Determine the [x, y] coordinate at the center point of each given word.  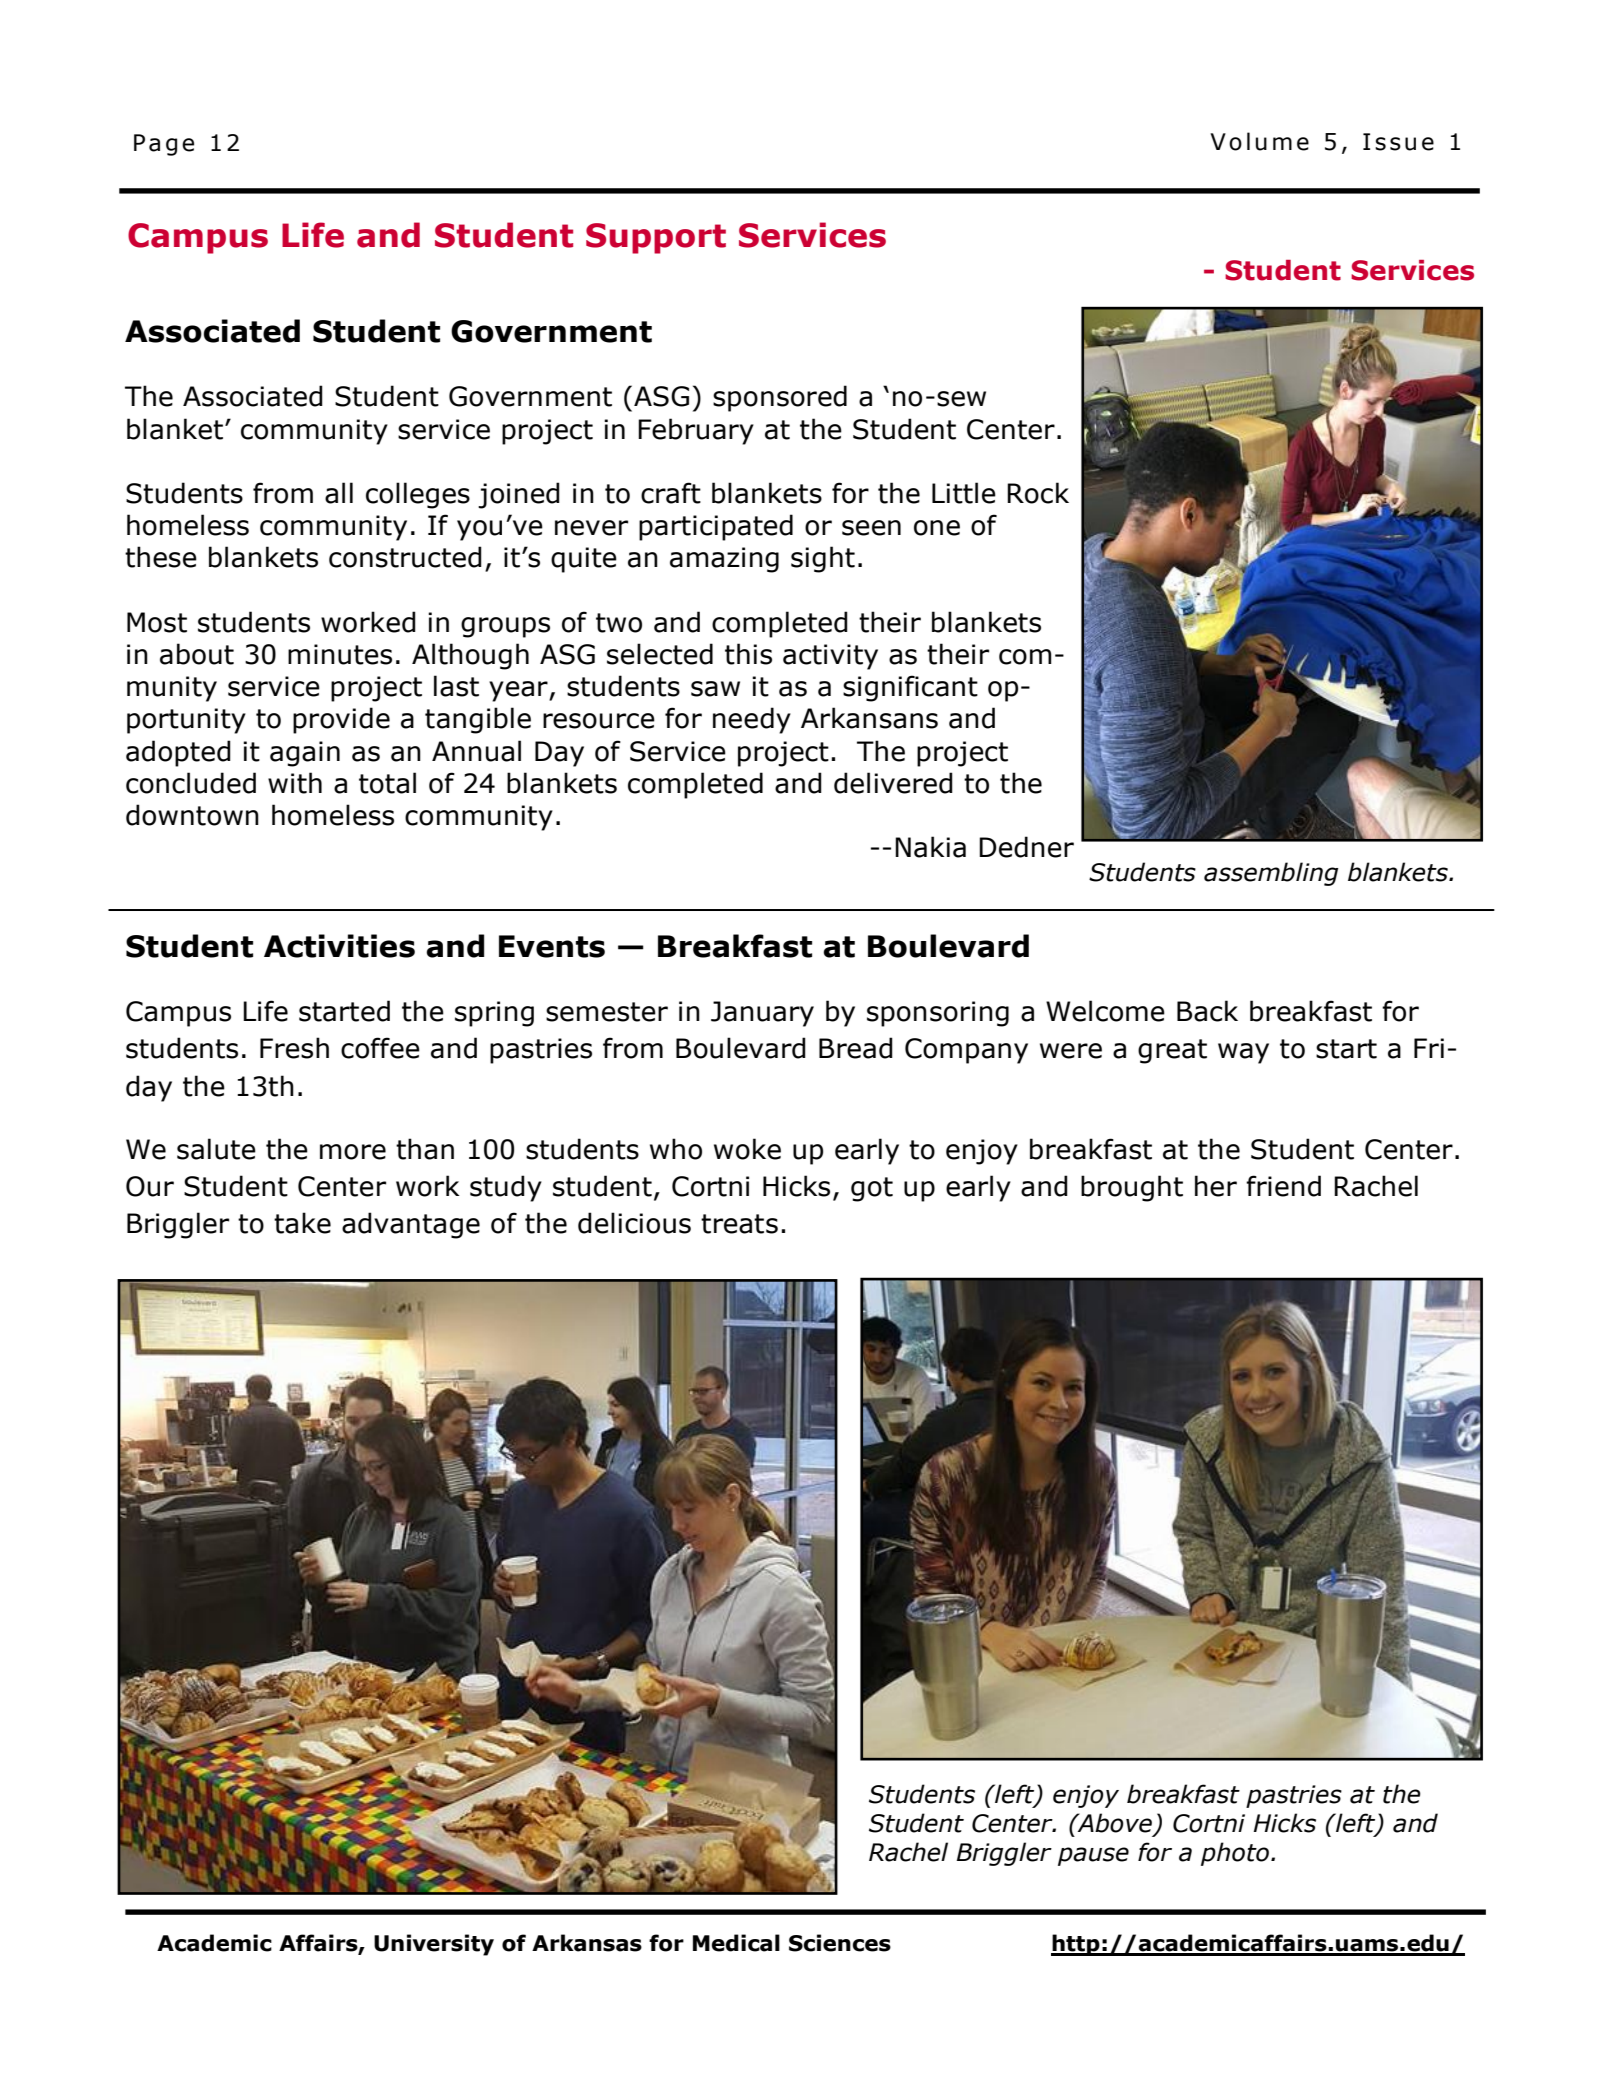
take [302, 1223]
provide [341, 720]
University [434, 1945]
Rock [1038, 493]
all [339, 493]
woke [747, 1149]
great [1172, 1051]
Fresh [294, 1048]
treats [739, 1224]
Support [656, 238]
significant [910, 688]
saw [715, 689]
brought [1132, 1188]
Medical [736, 1943]
